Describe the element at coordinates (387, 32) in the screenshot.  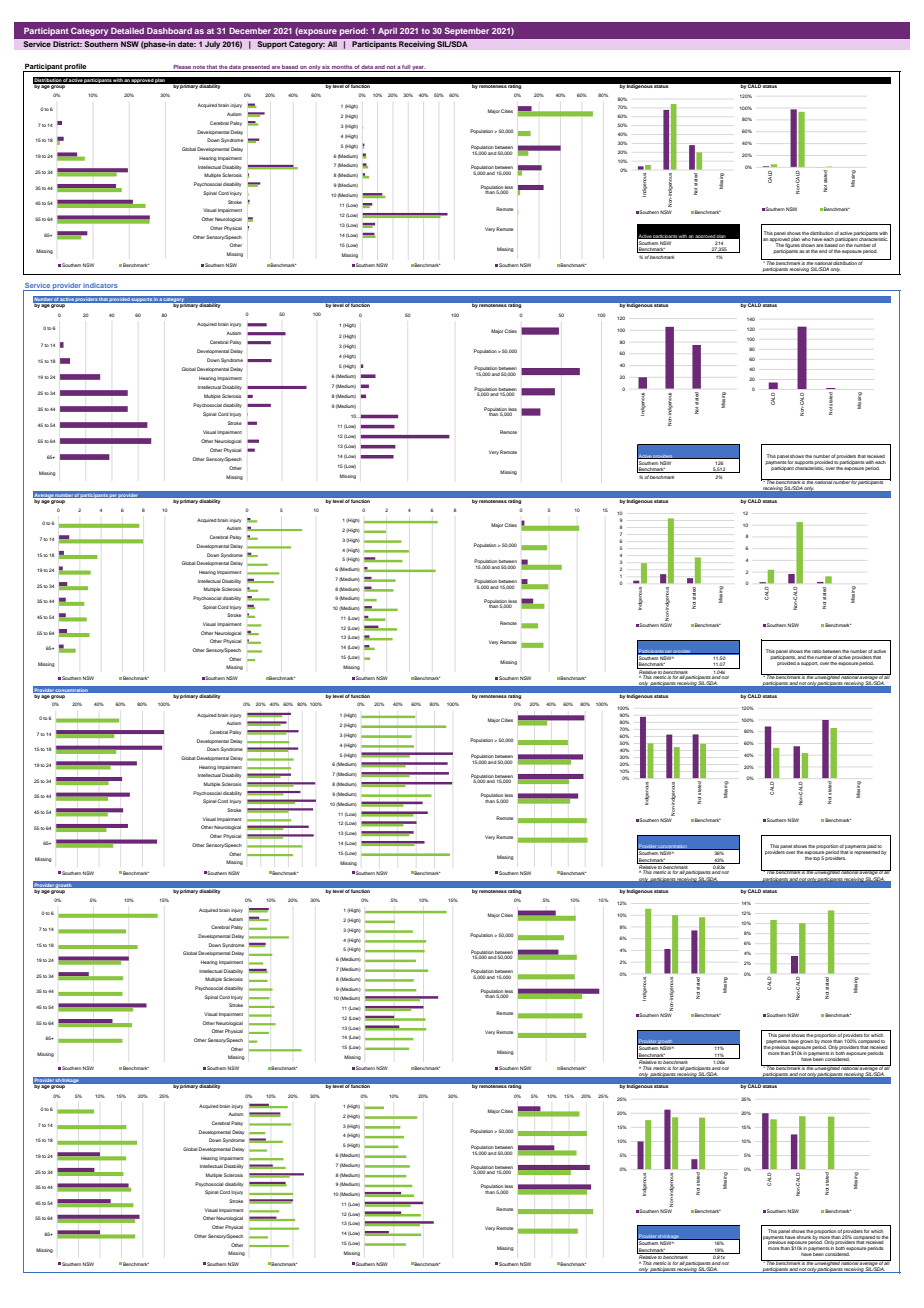
I see `April` at that location.
